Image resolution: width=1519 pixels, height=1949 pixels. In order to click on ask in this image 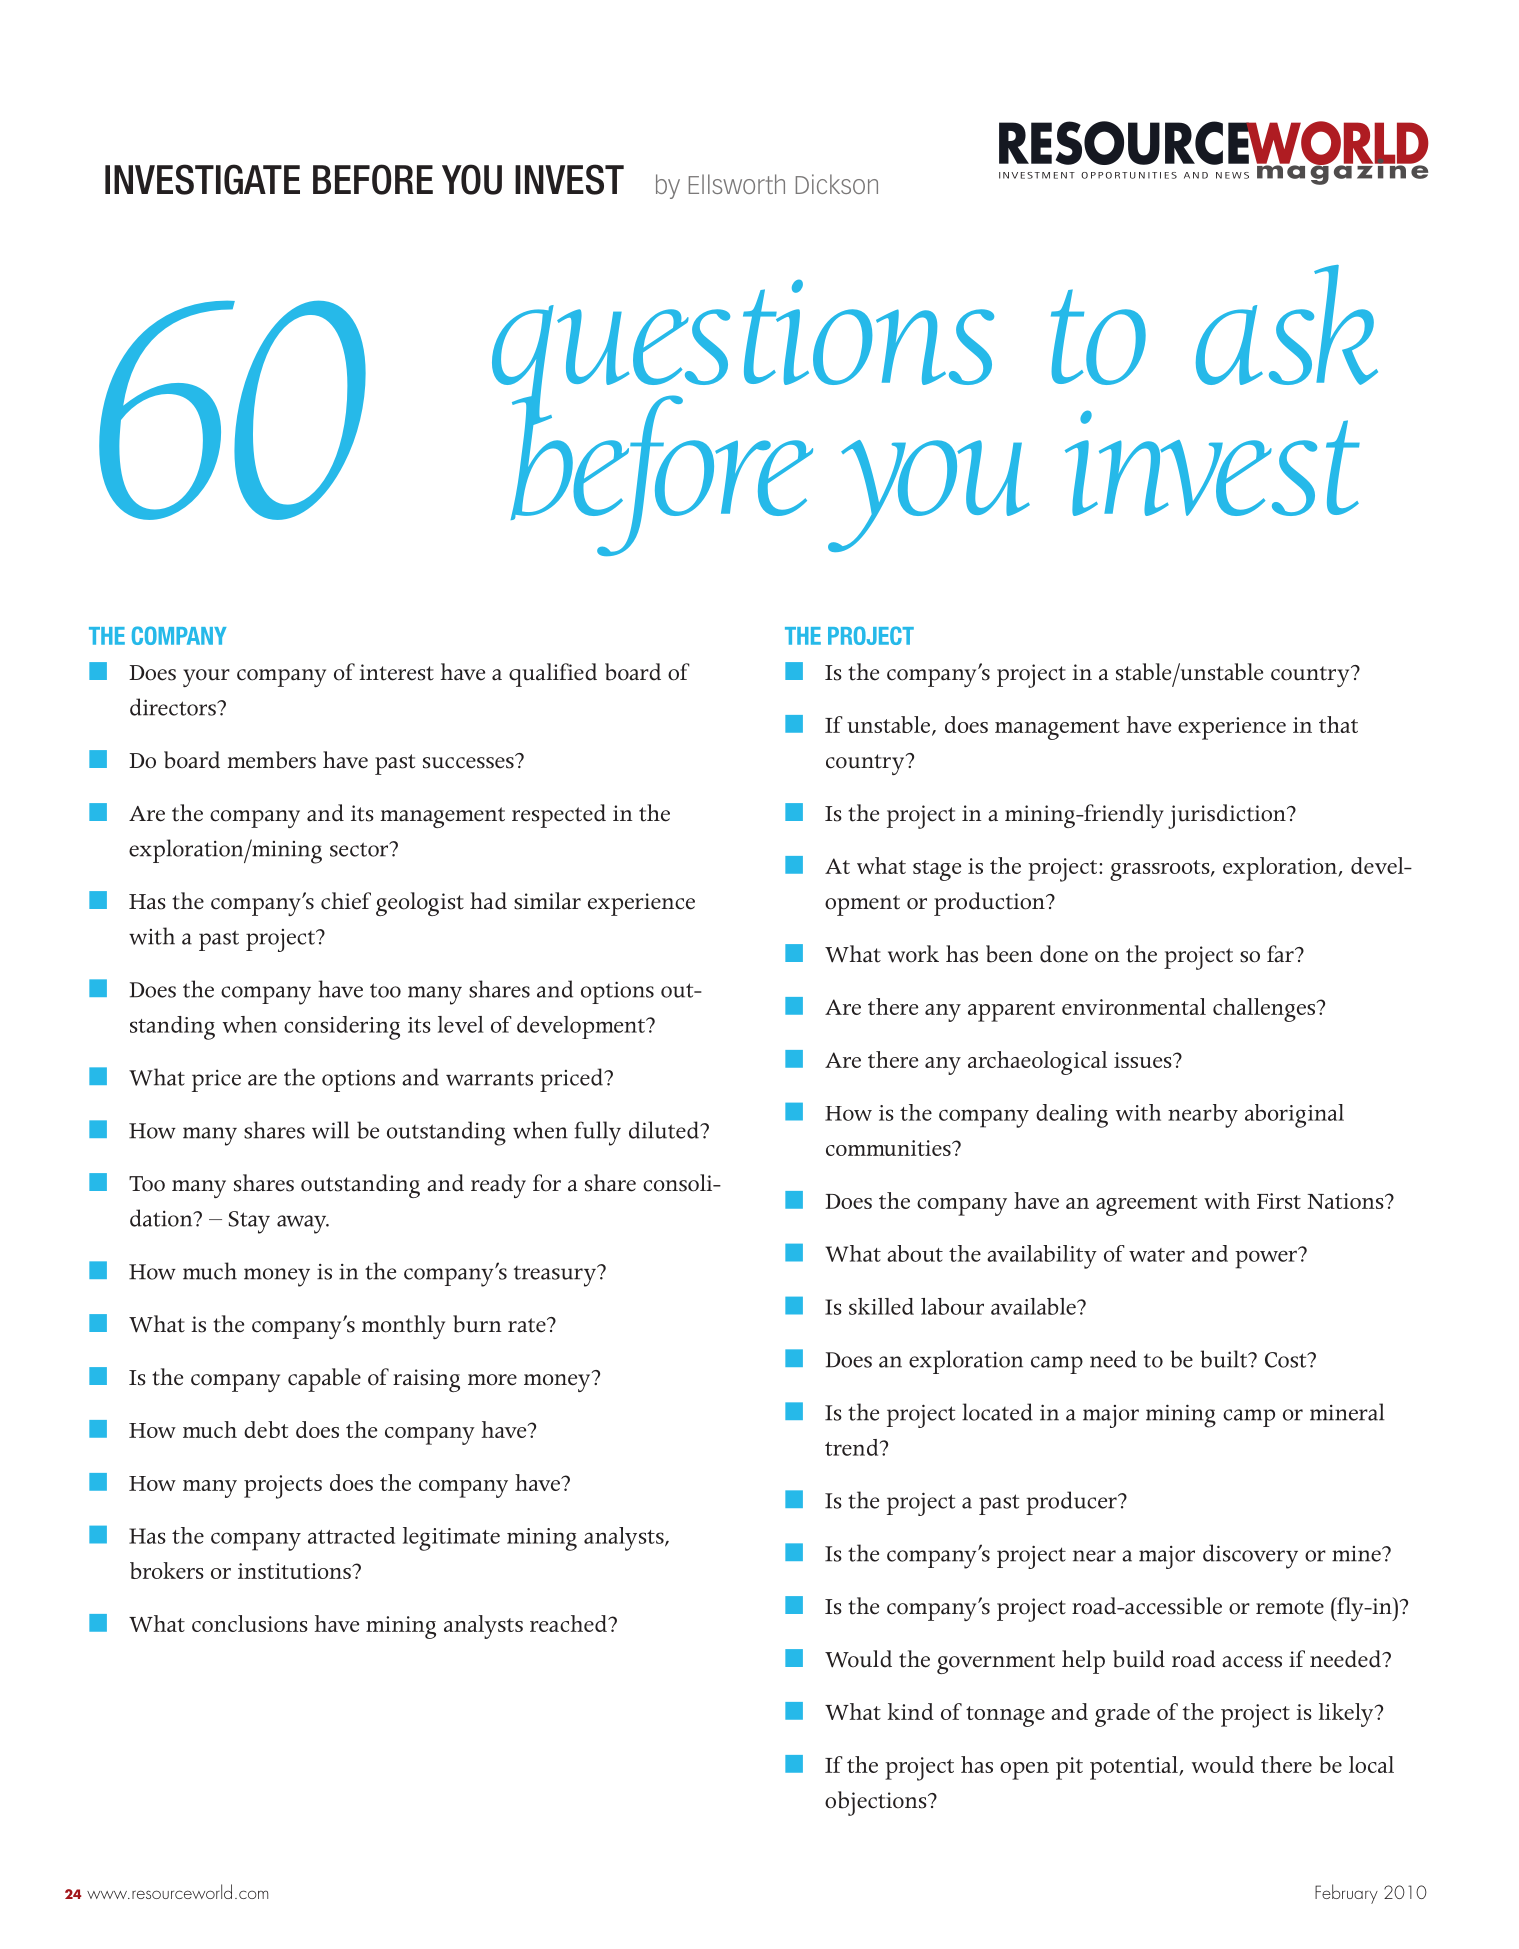, I will do `click(1287, 325)`.
